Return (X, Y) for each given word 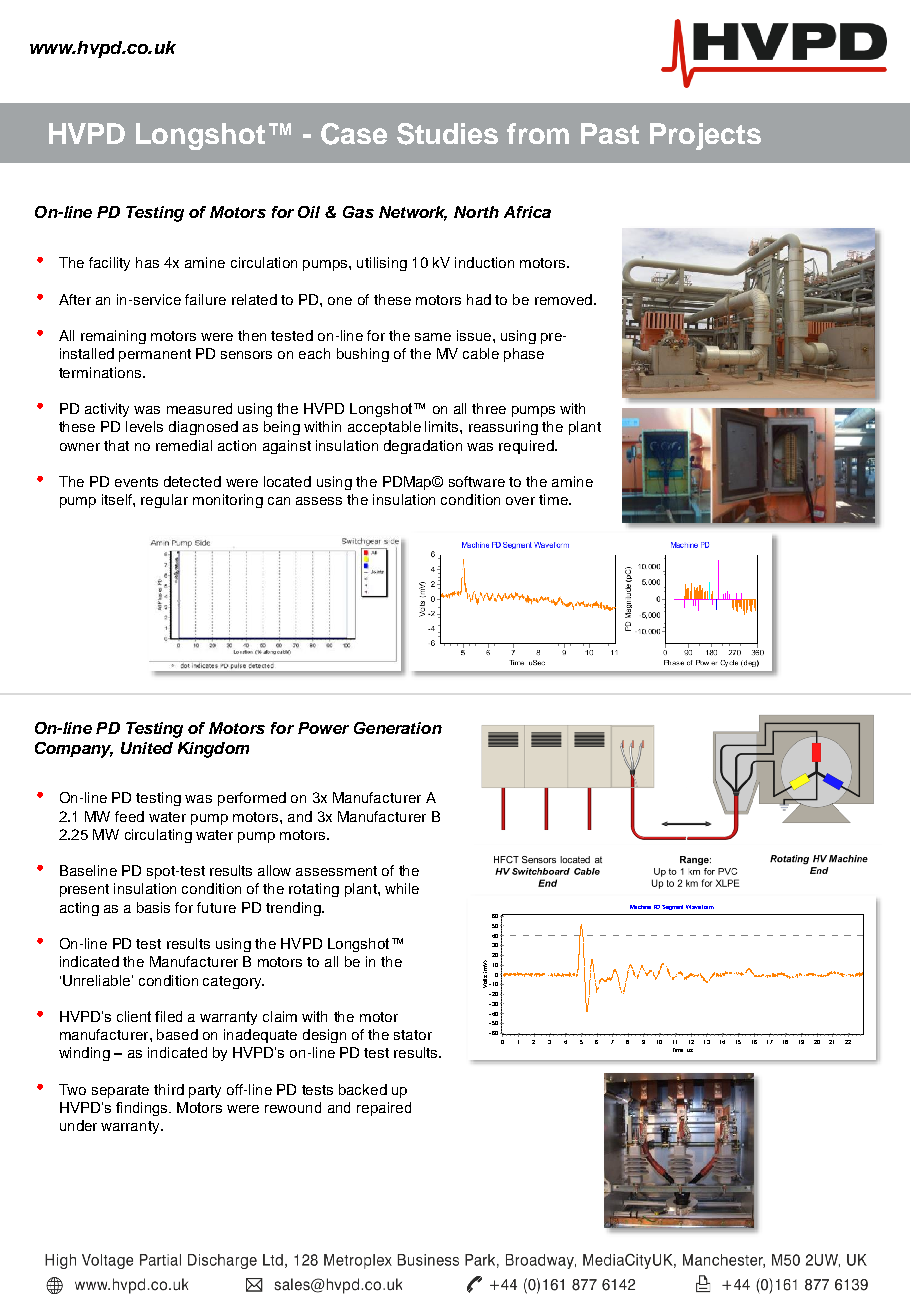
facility (109, 264)
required (527, 447)
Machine (640, 907)
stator (413, 1035)
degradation (423, 447)
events (136, 482)
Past (610, 133)
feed (129, 816)
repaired (384, 1109)
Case (354, 134)
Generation (398, 728)
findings (143, 1109)
